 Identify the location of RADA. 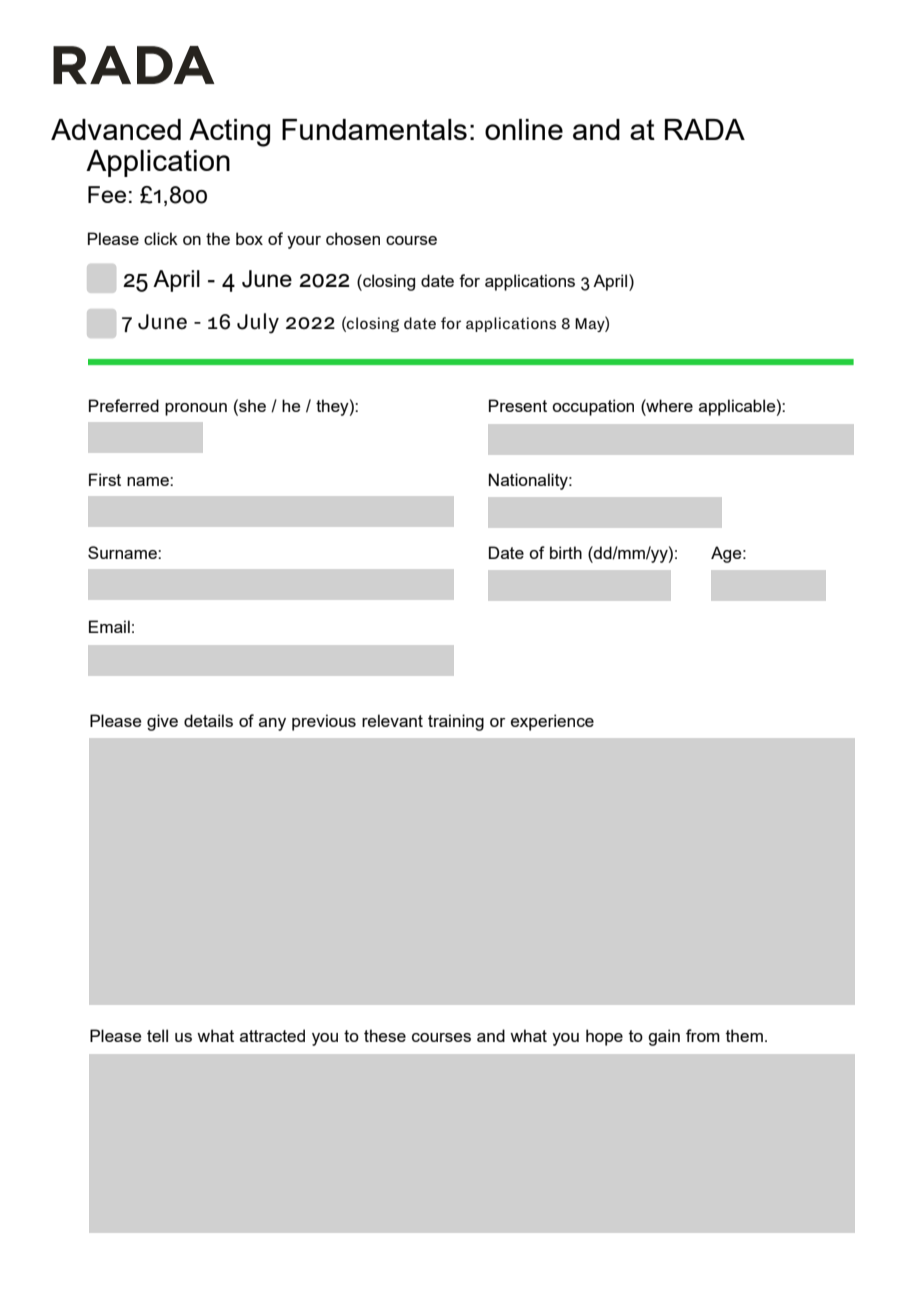
(705, 129).
